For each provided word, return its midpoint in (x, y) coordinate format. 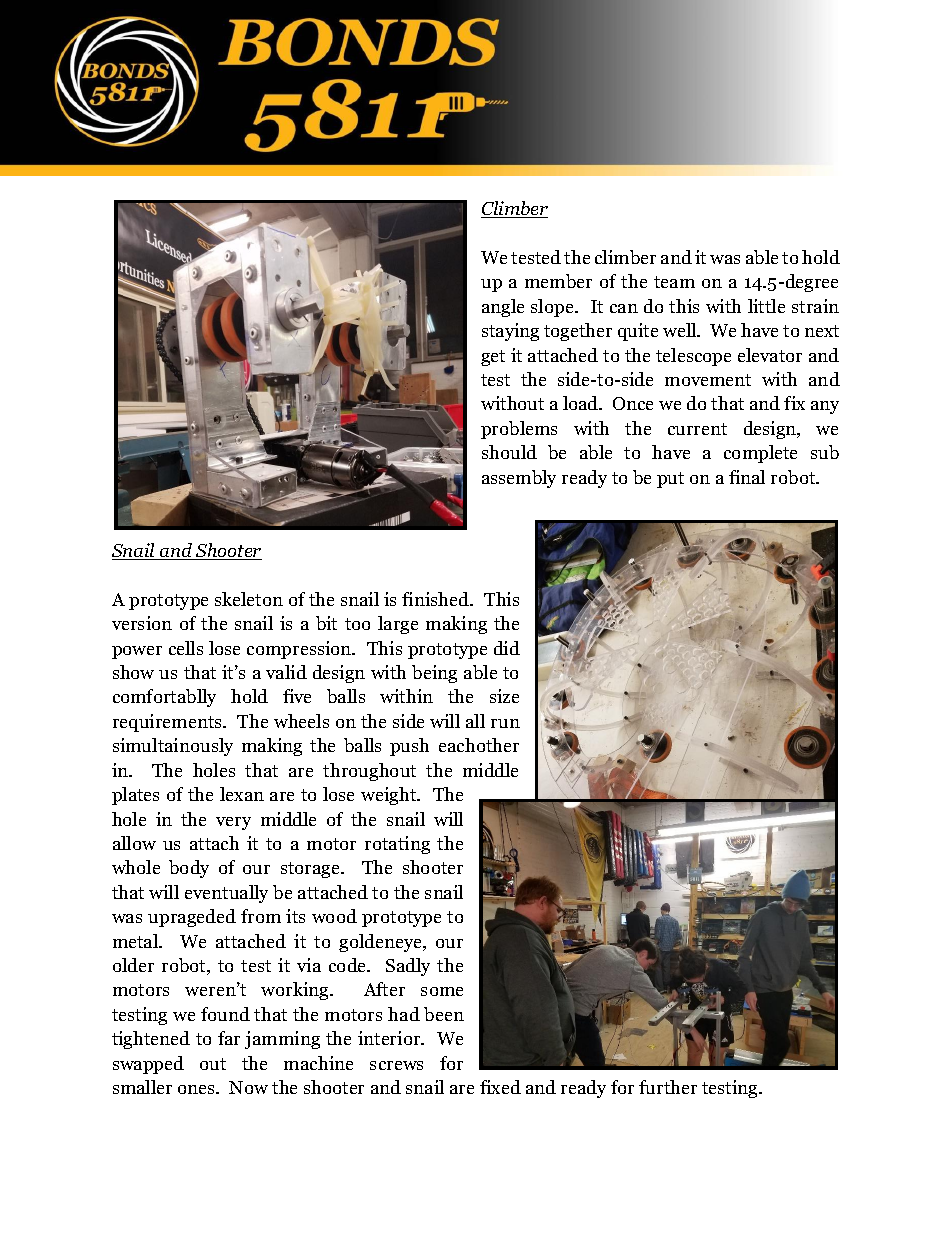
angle (503, 308)
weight (390, 796)
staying (510, 332)
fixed (500, 1087)
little (766, 306)
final (747, 477)
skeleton (249, 599)
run (505, 723)
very (233, 823)
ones (198, 1089)
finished (437, 599)
